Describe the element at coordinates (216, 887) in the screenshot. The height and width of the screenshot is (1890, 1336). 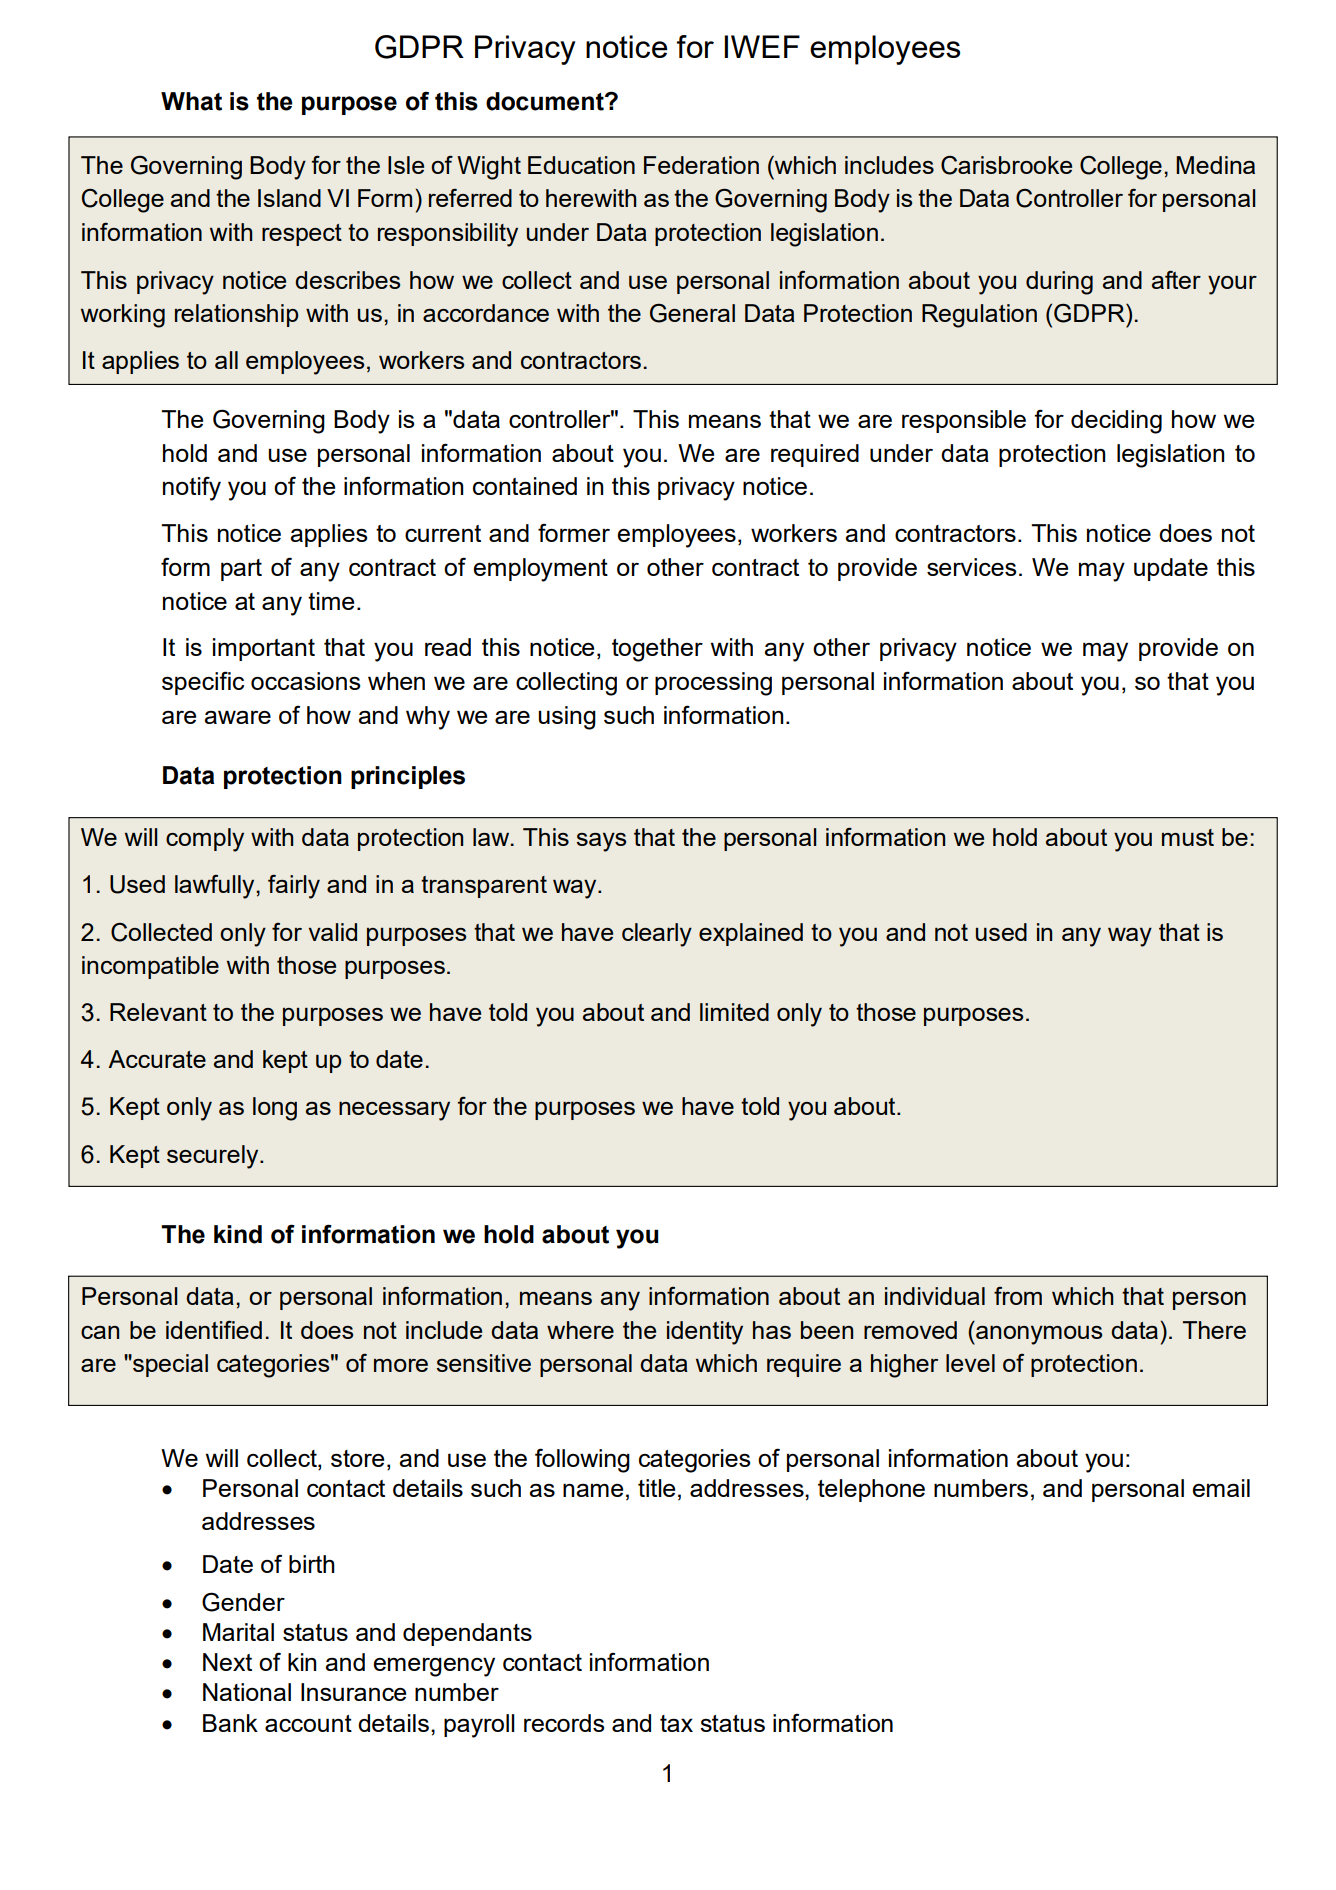
I see `lawfully` at that location.
